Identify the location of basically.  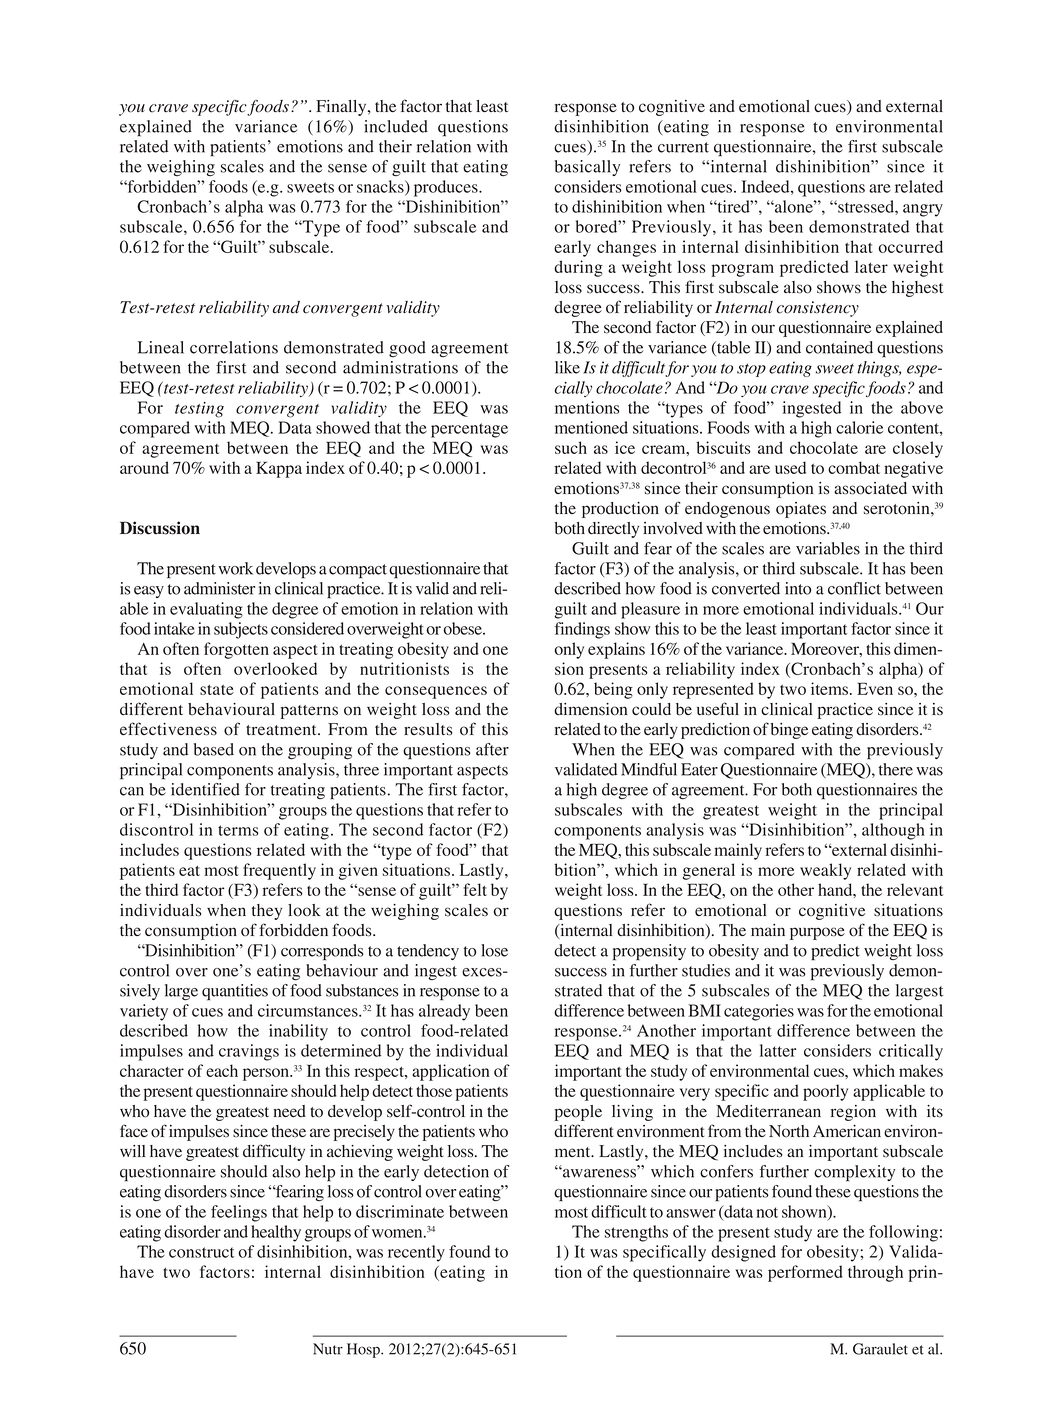
(587, 168).
